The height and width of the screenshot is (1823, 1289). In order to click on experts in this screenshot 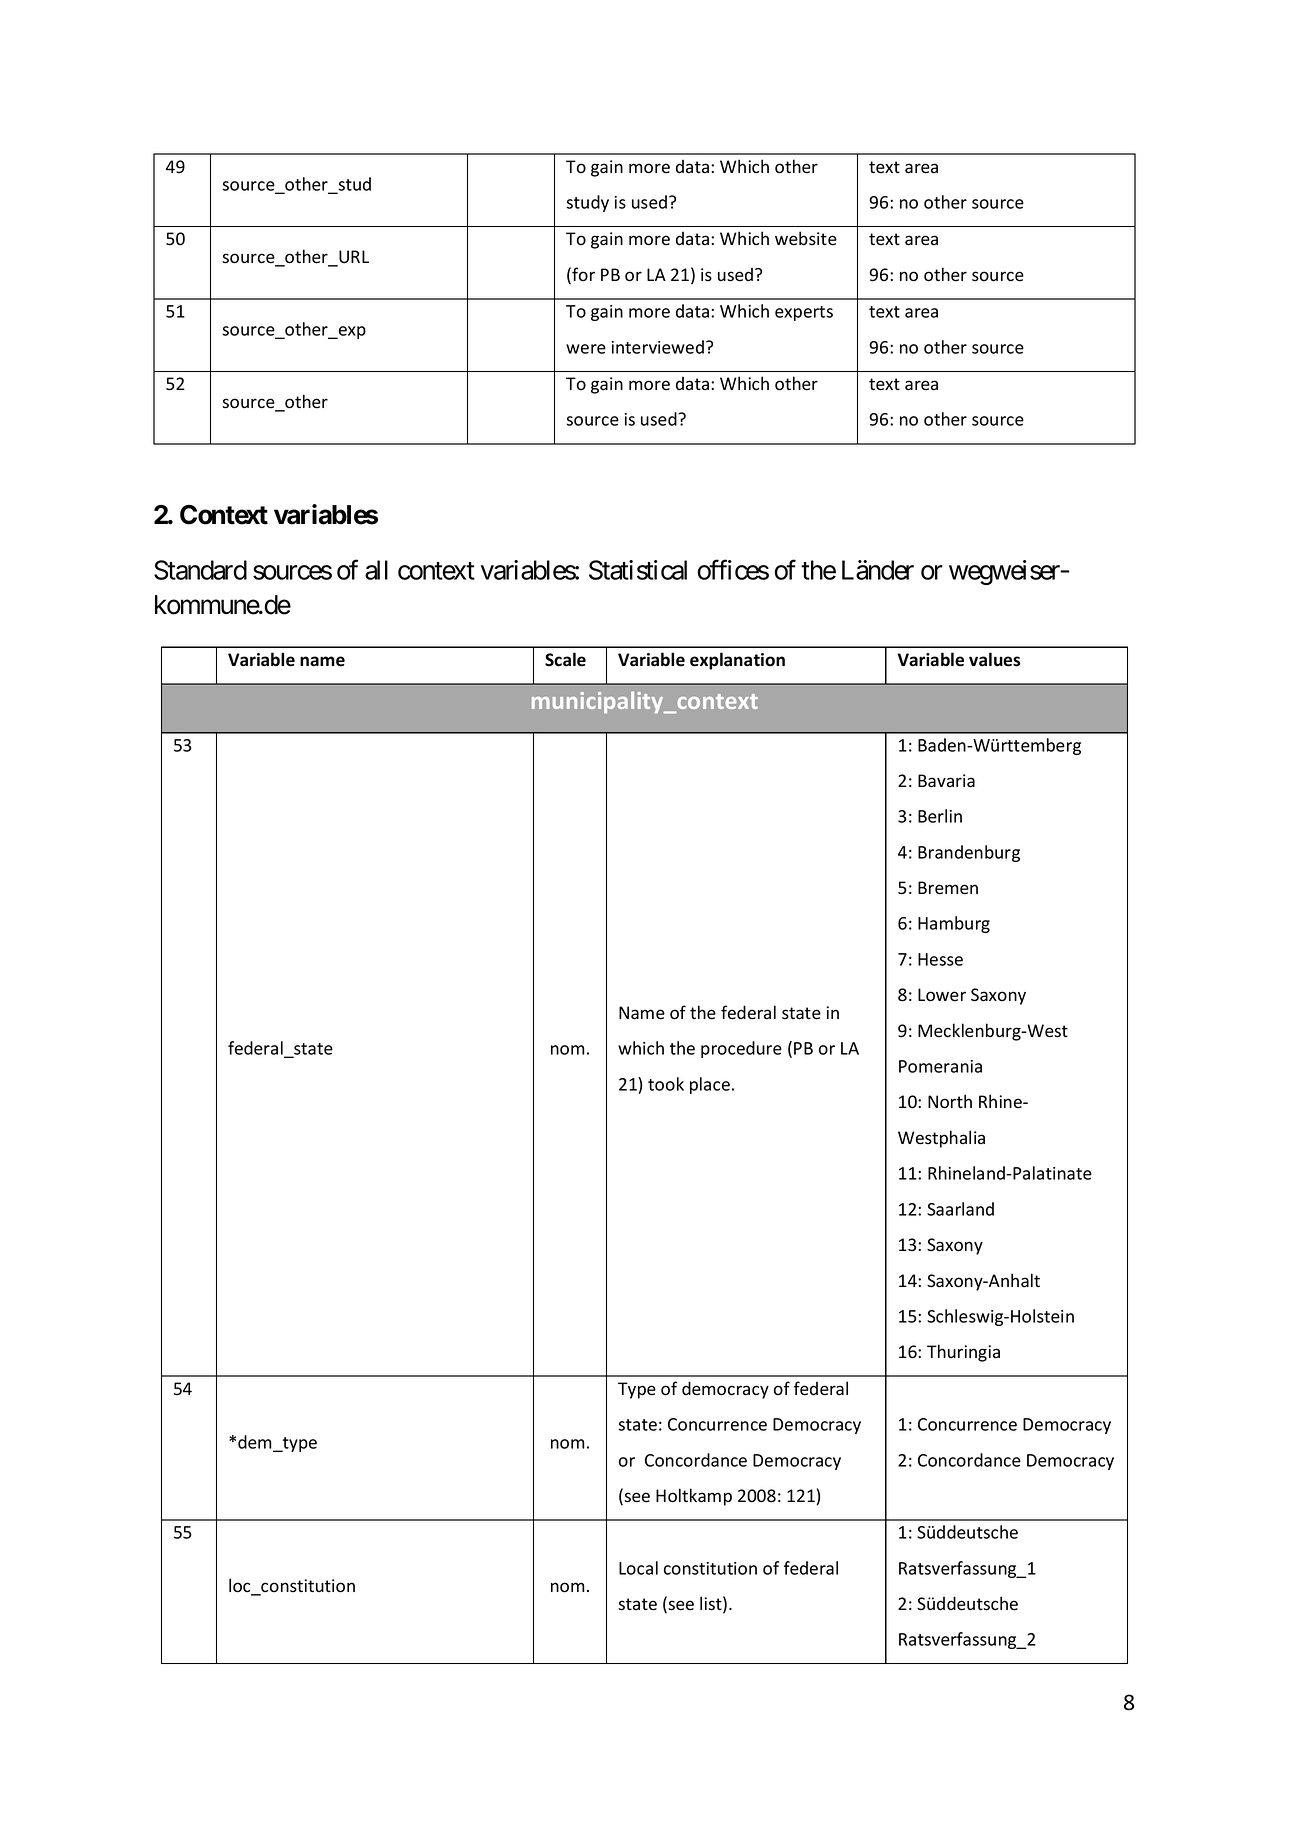, I will do `click(804, 313)`.
